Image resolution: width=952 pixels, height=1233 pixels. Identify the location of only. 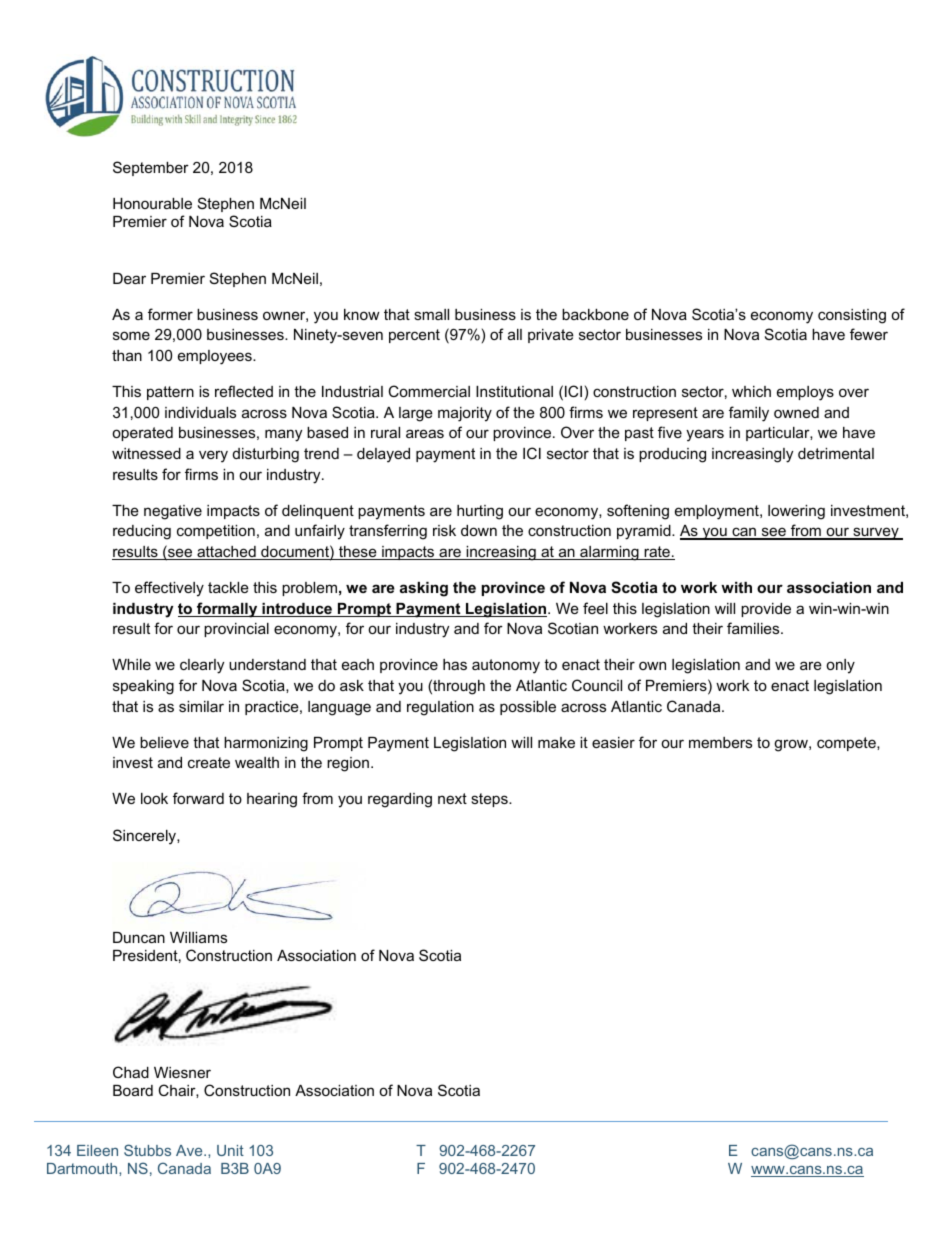
(840, 666).
